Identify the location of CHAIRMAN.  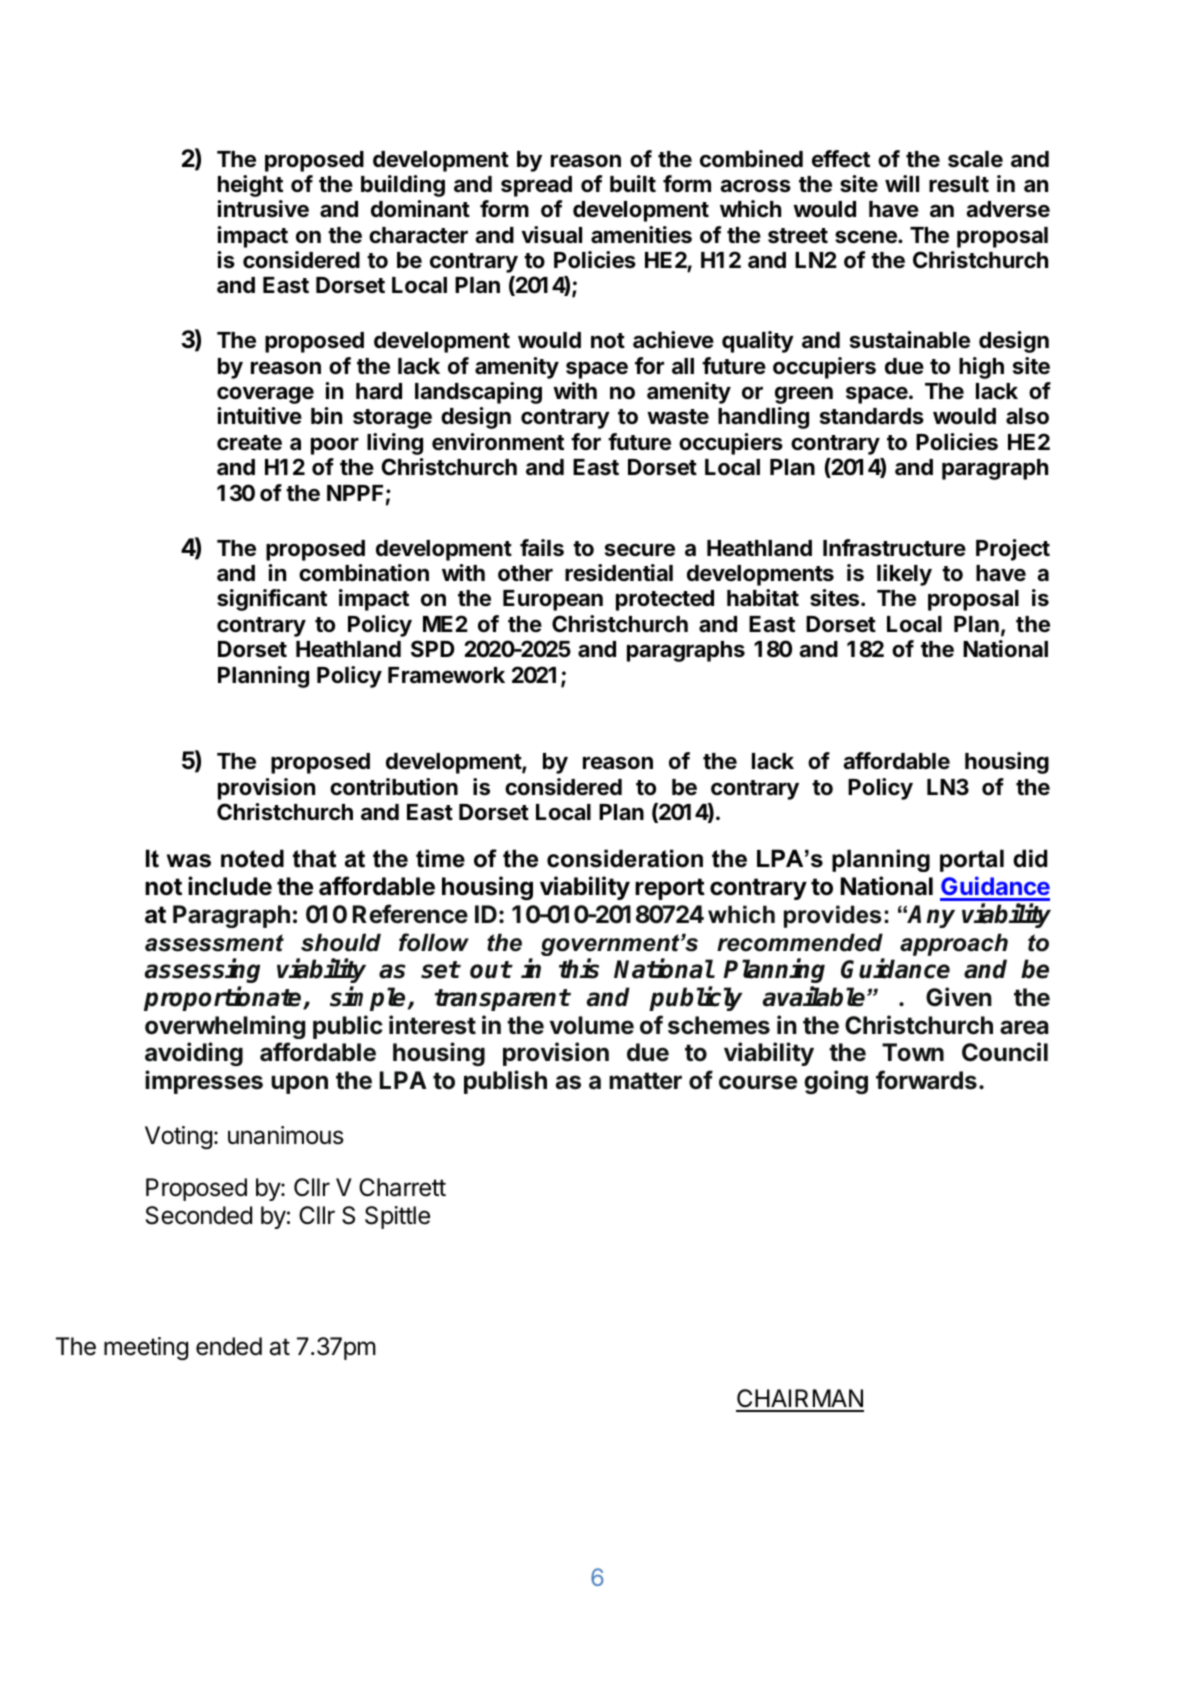
(800, 1400).
